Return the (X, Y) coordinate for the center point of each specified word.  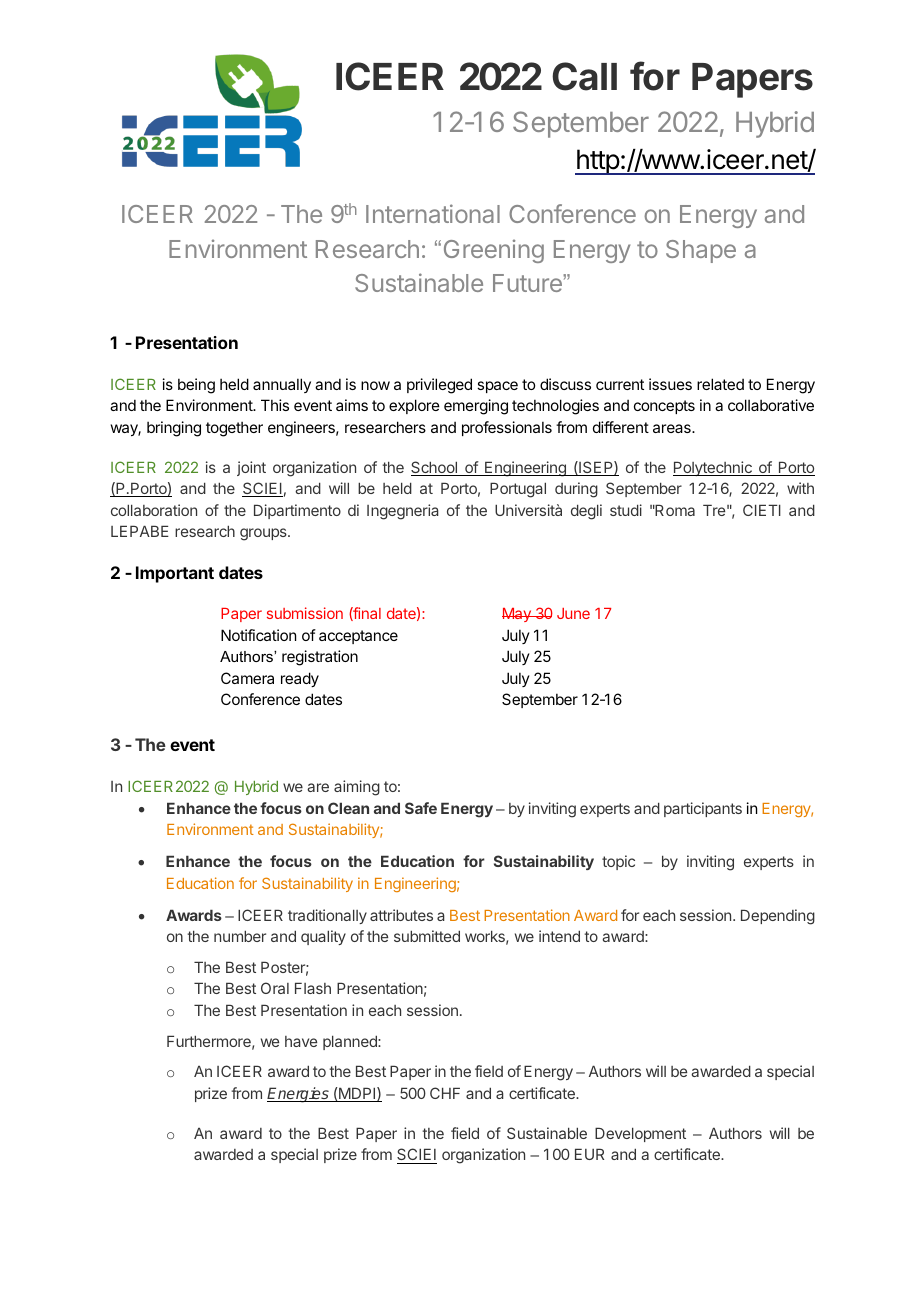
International (433, 213)
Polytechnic (713, 468)
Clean (348, 808)
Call (584, 76)
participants (703, 809)
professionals (507, 428)
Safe (421, 808)
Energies (299, 1095)
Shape (701, 251)
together (234, 429)
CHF (445, 1093)
